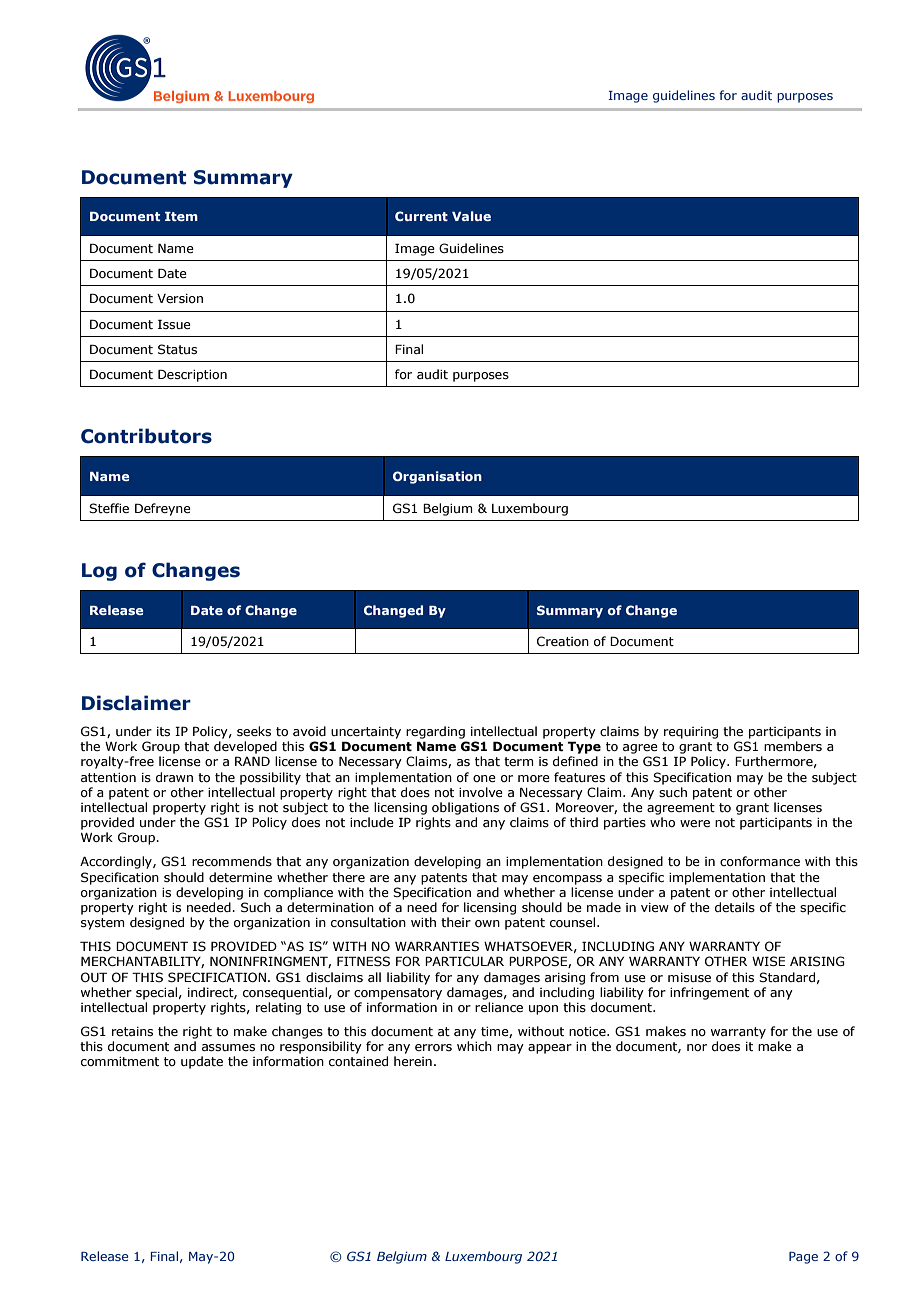 This screenshot has height=1309, width=924. Describe the element at coordinates (120, 1061) in the screenshot. I see `commitment` at that location.
